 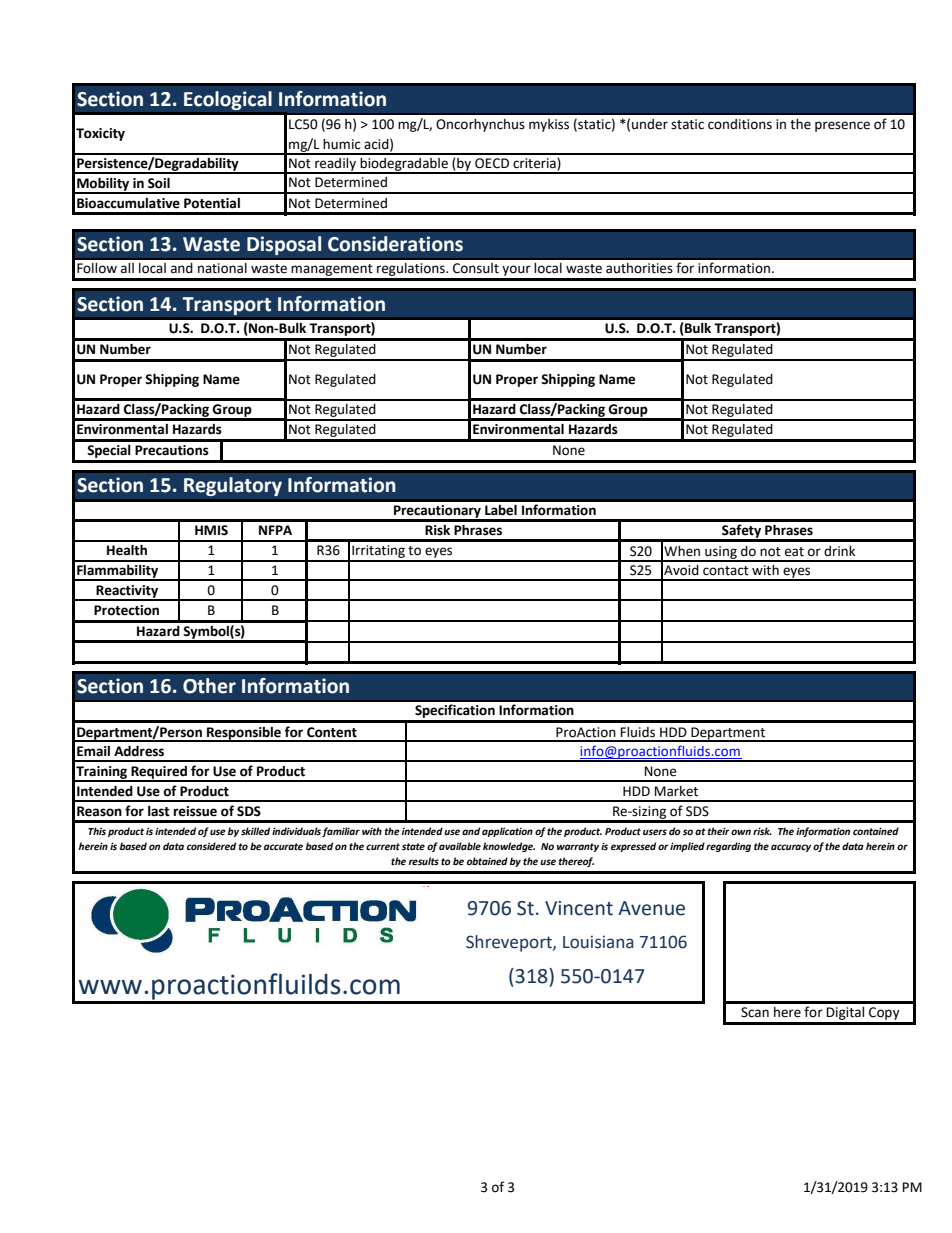 I want to click on eat, so click(x=794, y=552).
